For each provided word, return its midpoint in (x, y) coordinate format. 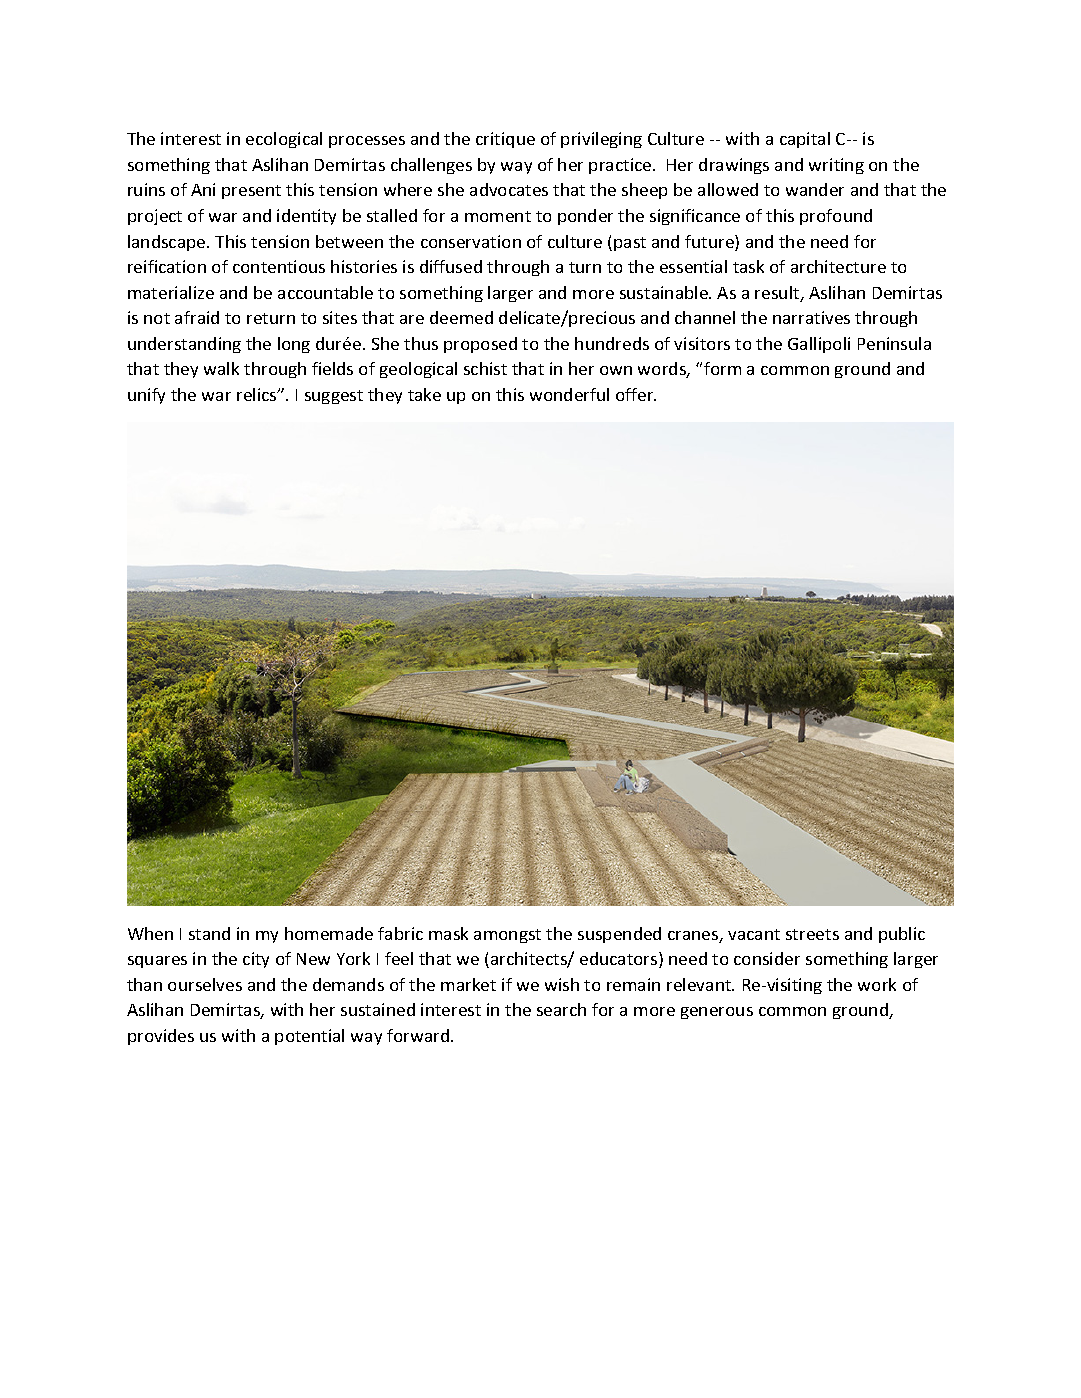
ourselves (205, 984)
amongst (507, 936)
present (251, 192)
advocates (509, 189)
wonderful (569, 394)
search (561, 1009)
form (722, 368)
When (150, 933)
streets (812, 934)
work (877, 984)
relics (258, 394)
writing (836, 166)
